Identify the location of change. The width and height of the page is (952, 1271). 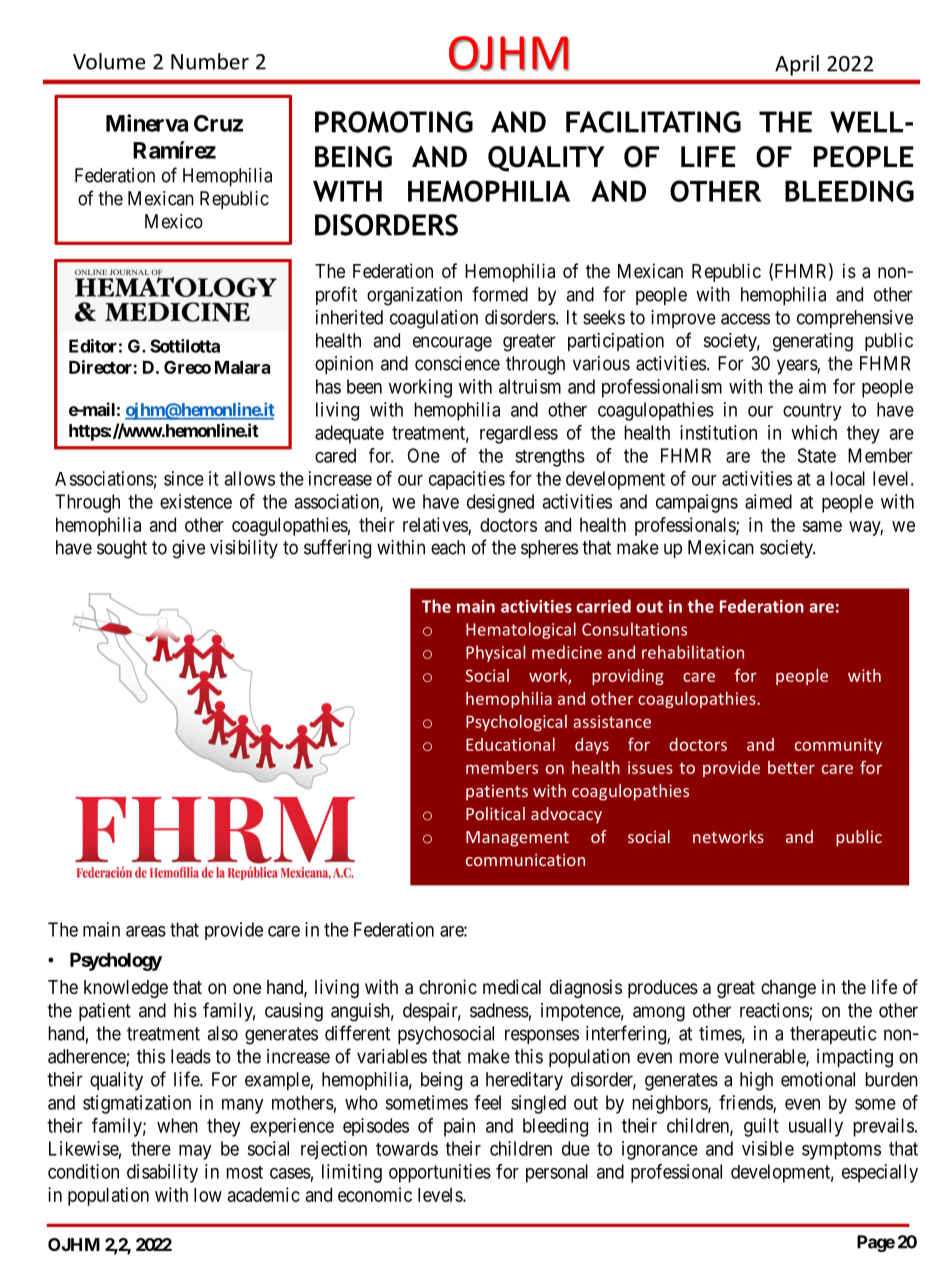
(788, 989).
